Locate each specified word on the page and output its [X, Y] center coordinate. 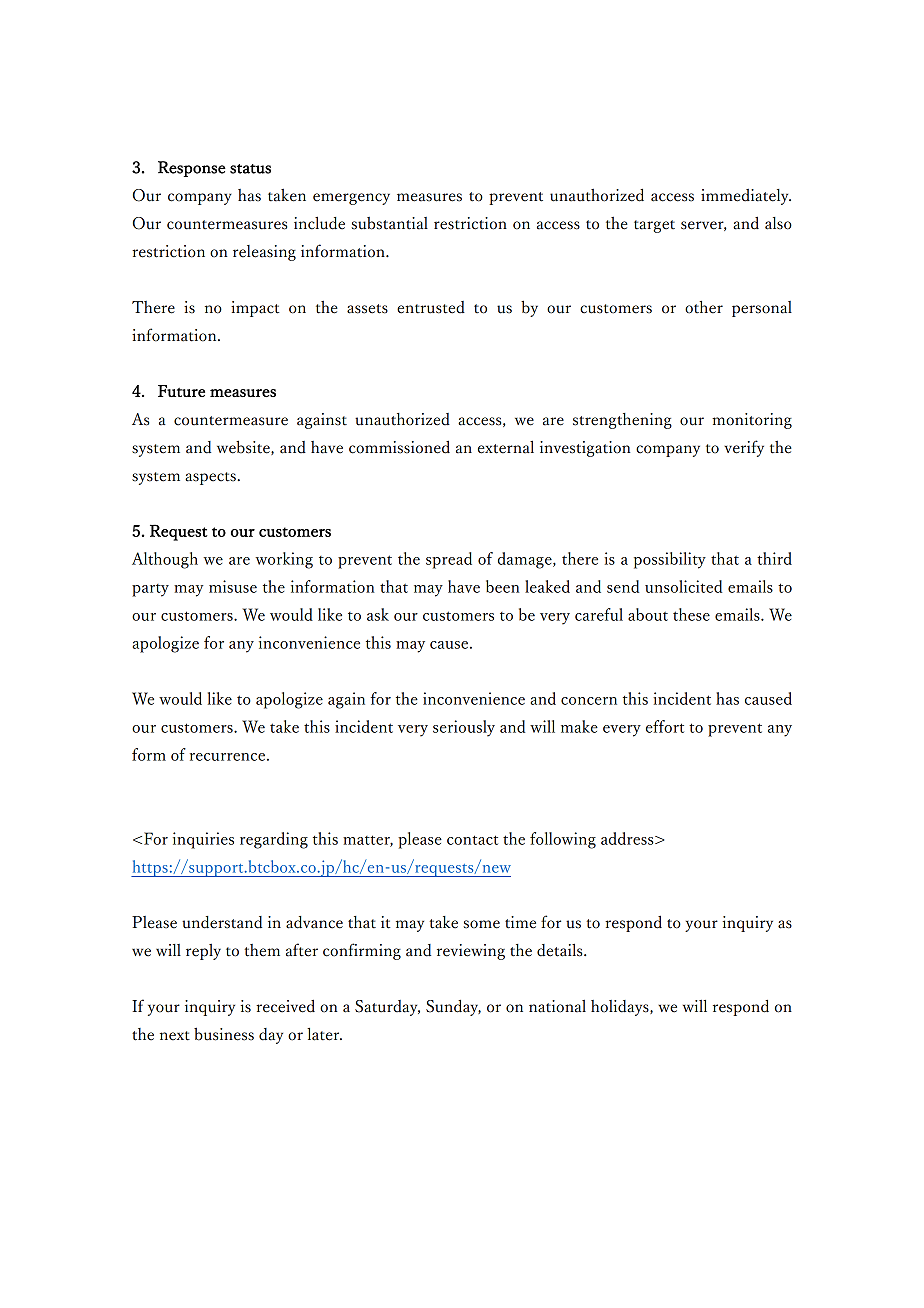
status [250, 169]
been [503, 586]
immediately [746, 197]
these [691, 614]
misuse [233, 586]
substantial [389, 223]
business [224, 1034]
